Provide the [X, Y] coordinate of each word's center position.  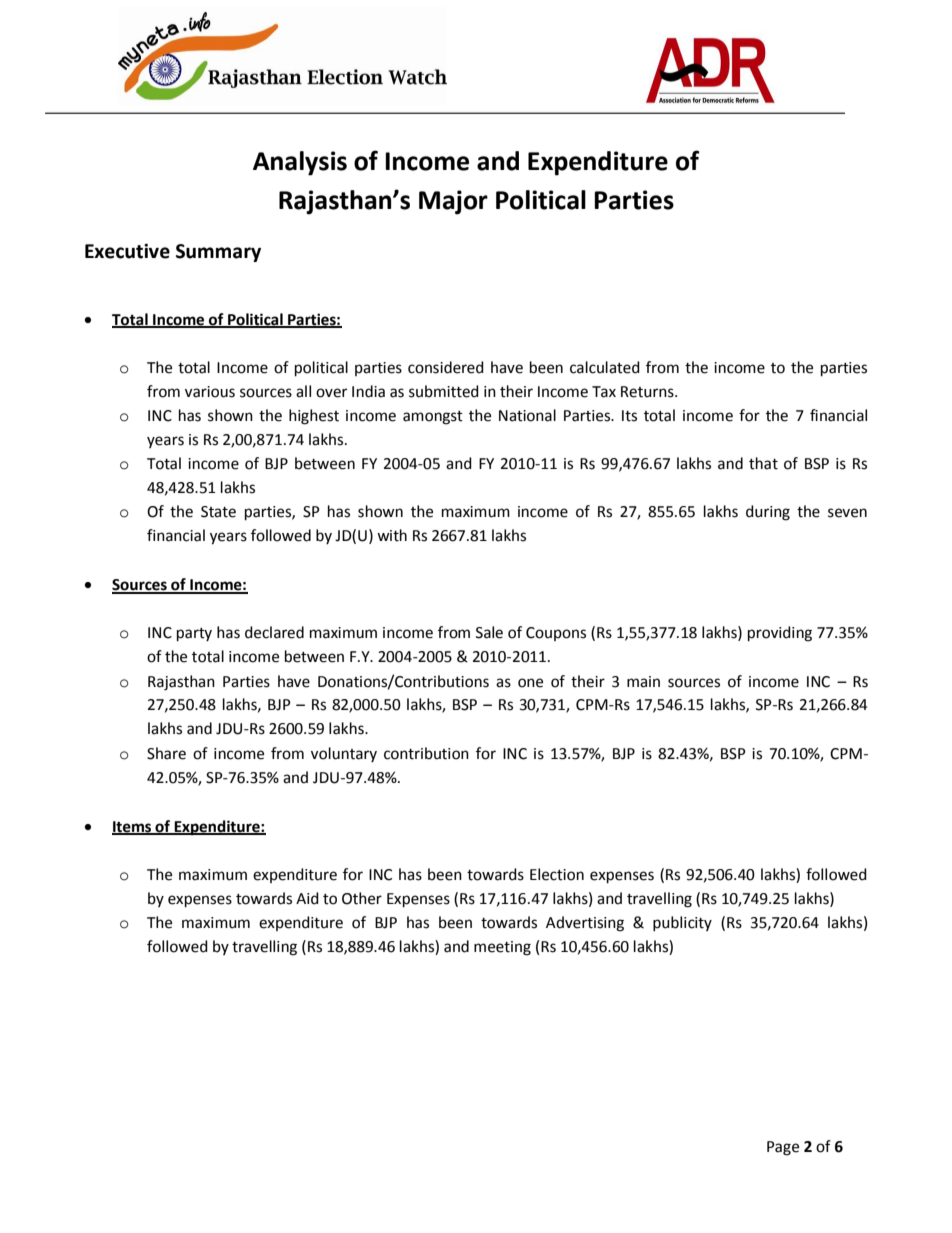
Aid [307, 898]
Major [453, 202]
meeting [502, 948]
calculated [605, 367]
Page [783, 1148]
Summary [218, 253]
